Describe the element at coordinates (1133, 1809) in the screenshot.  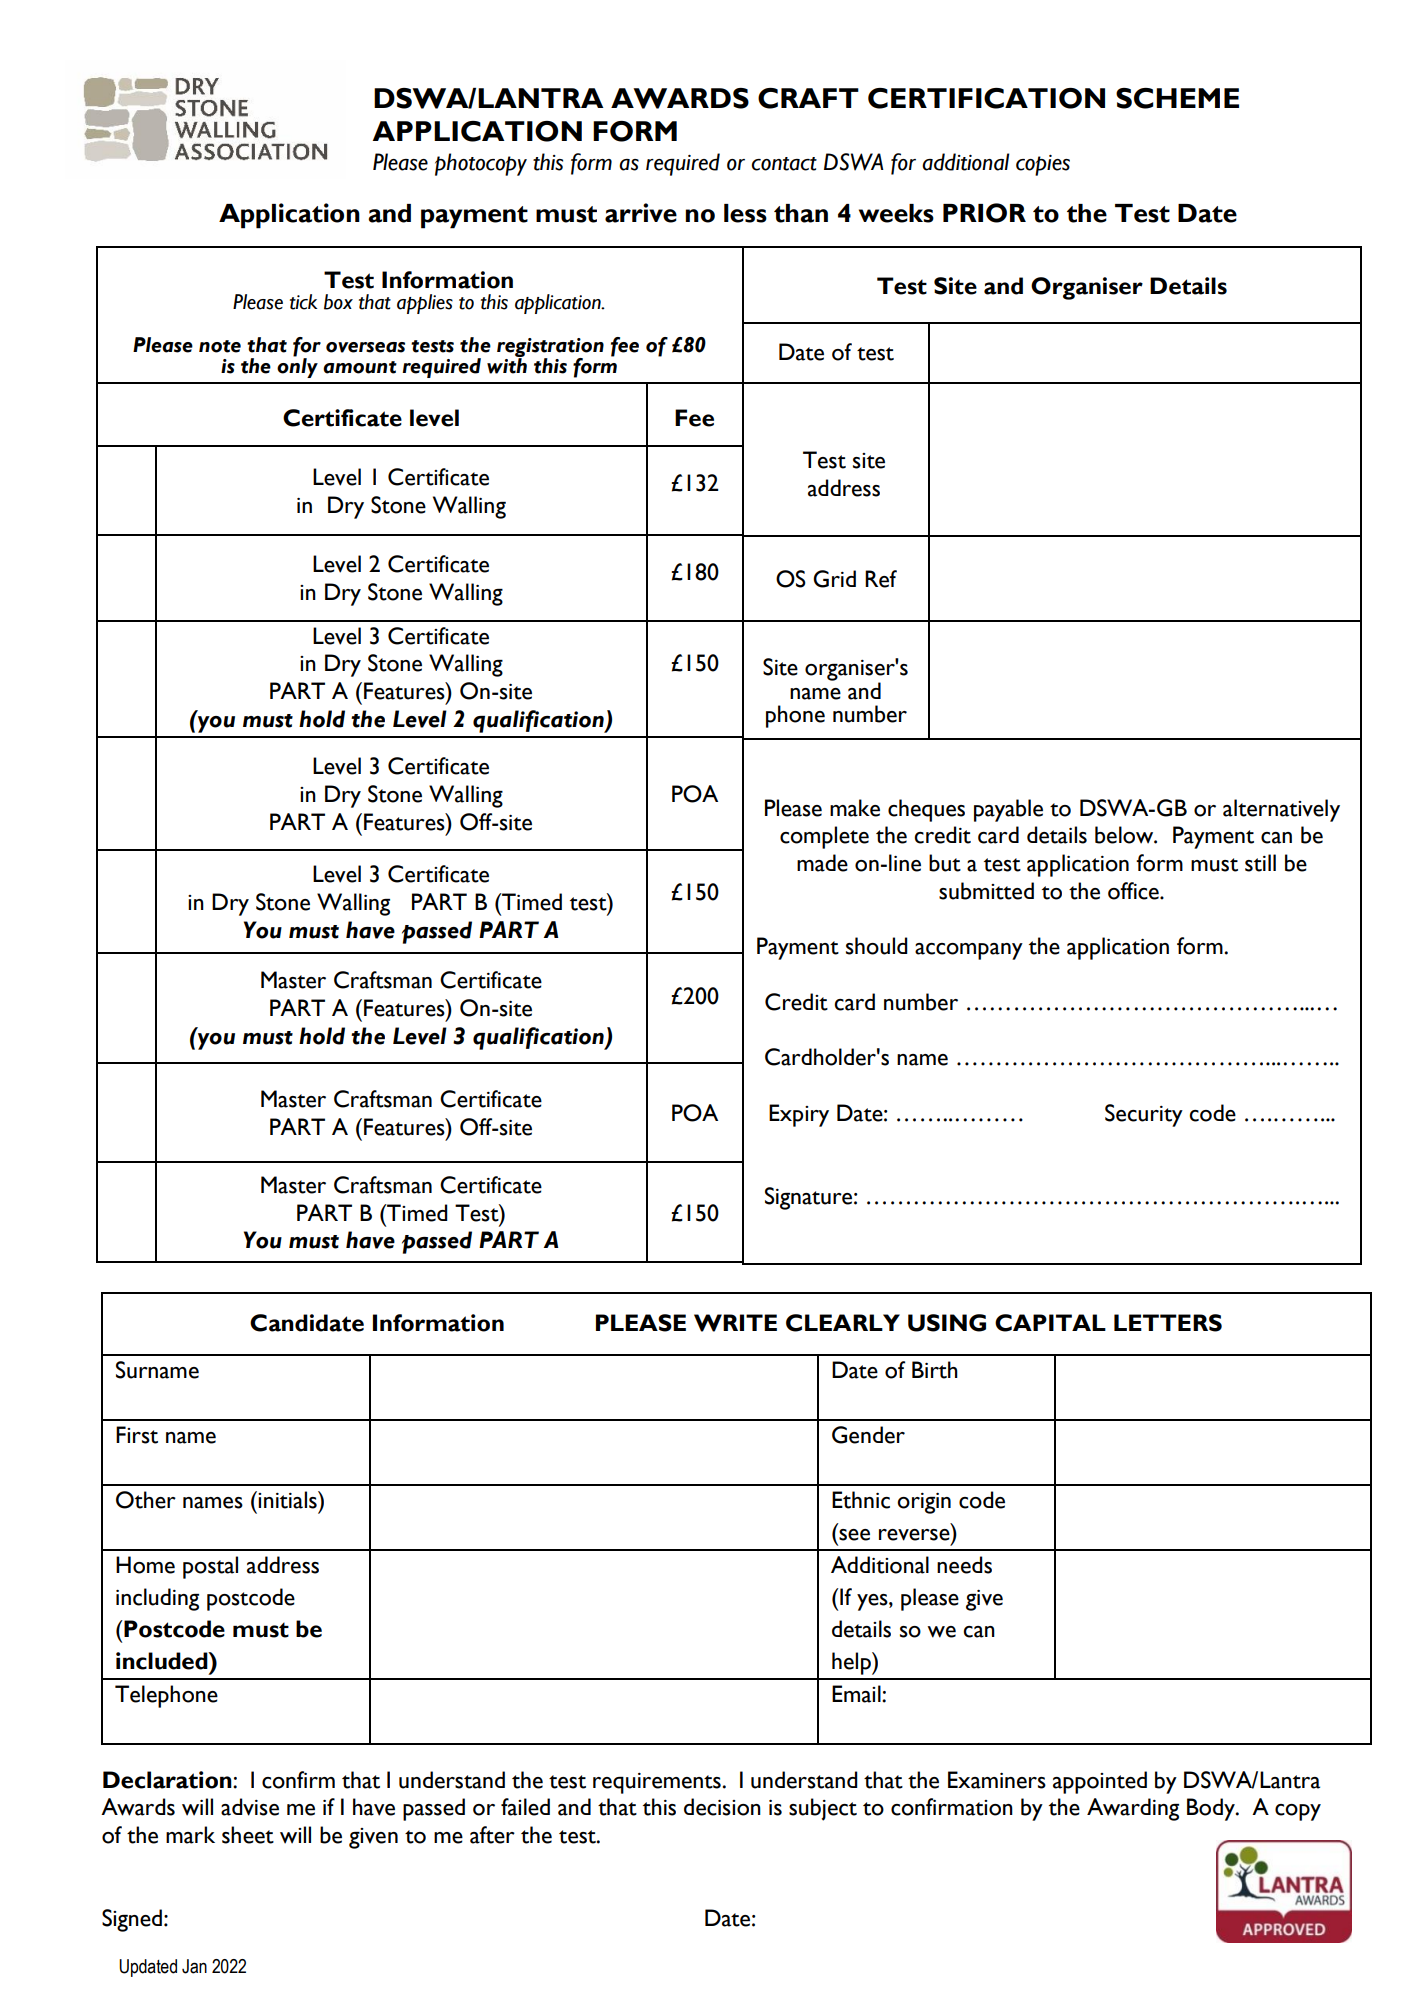
I see `Awarding` at that location.
